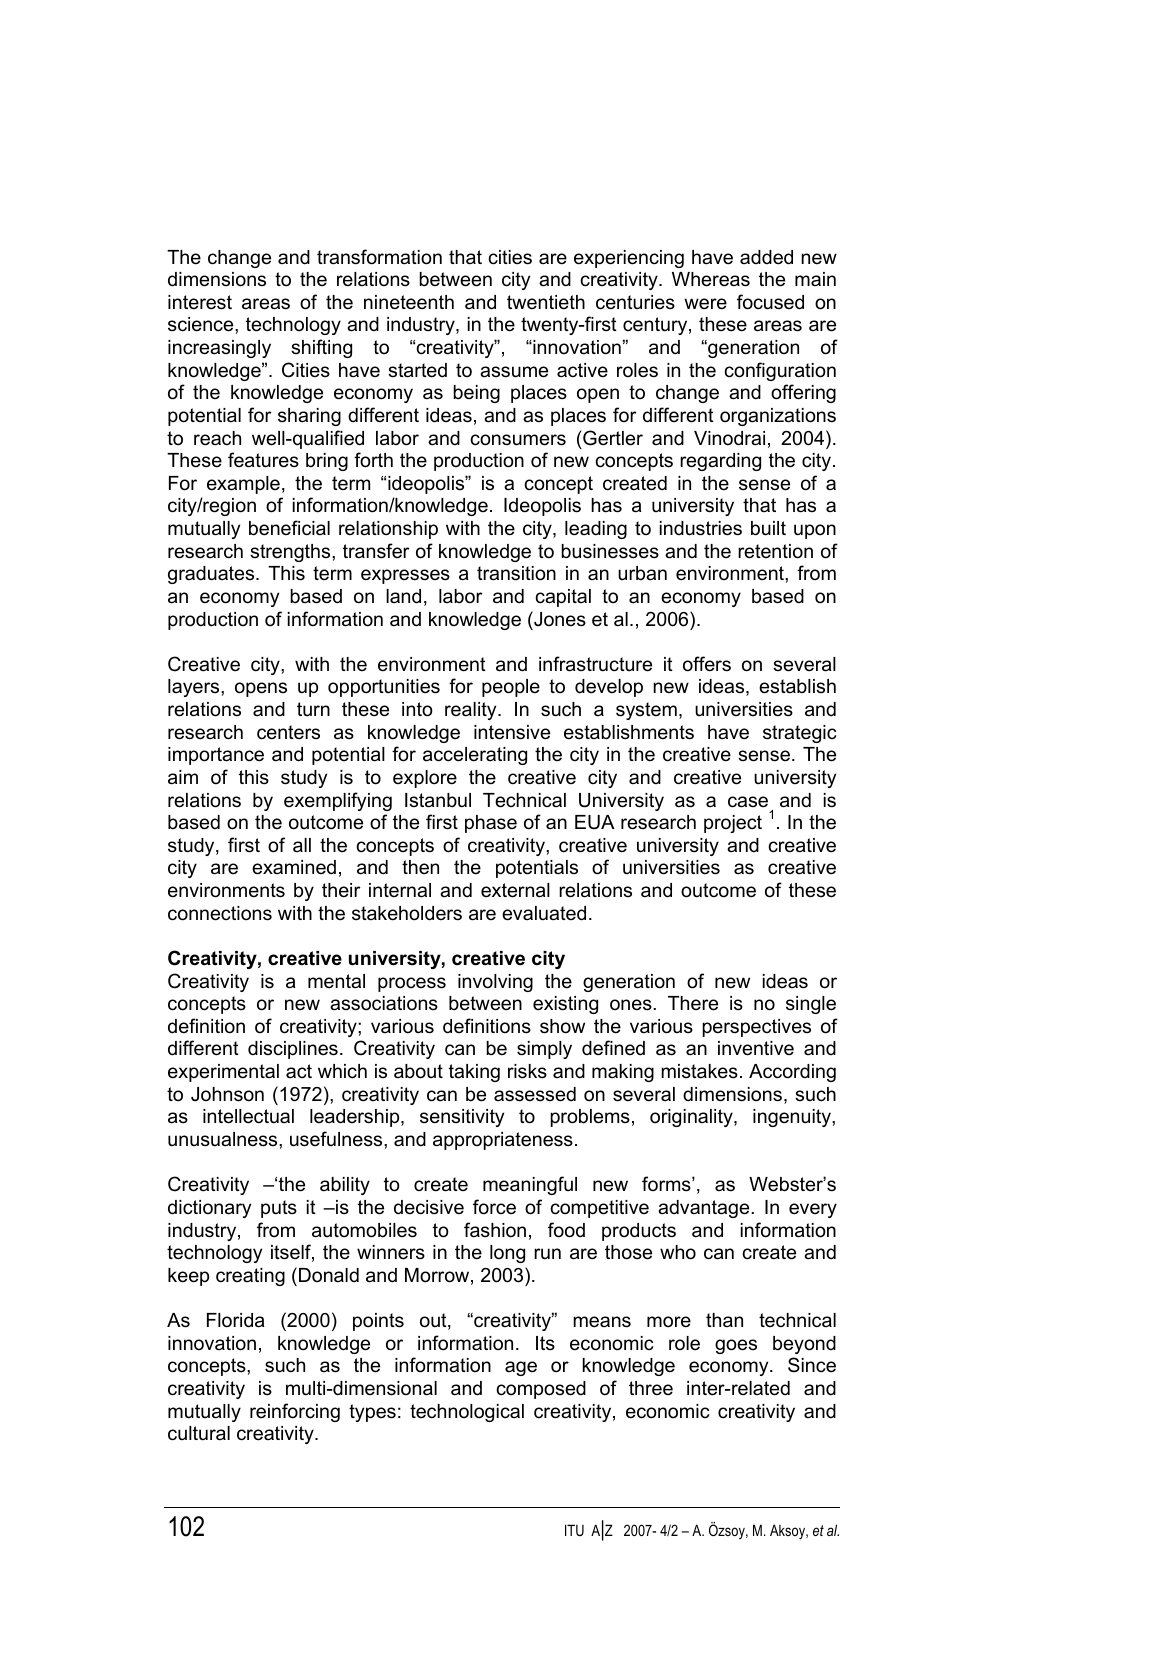  What do you see at coordinates (546, 302) in the document?
I see `twentieth` at bounding box center [546, 302].
